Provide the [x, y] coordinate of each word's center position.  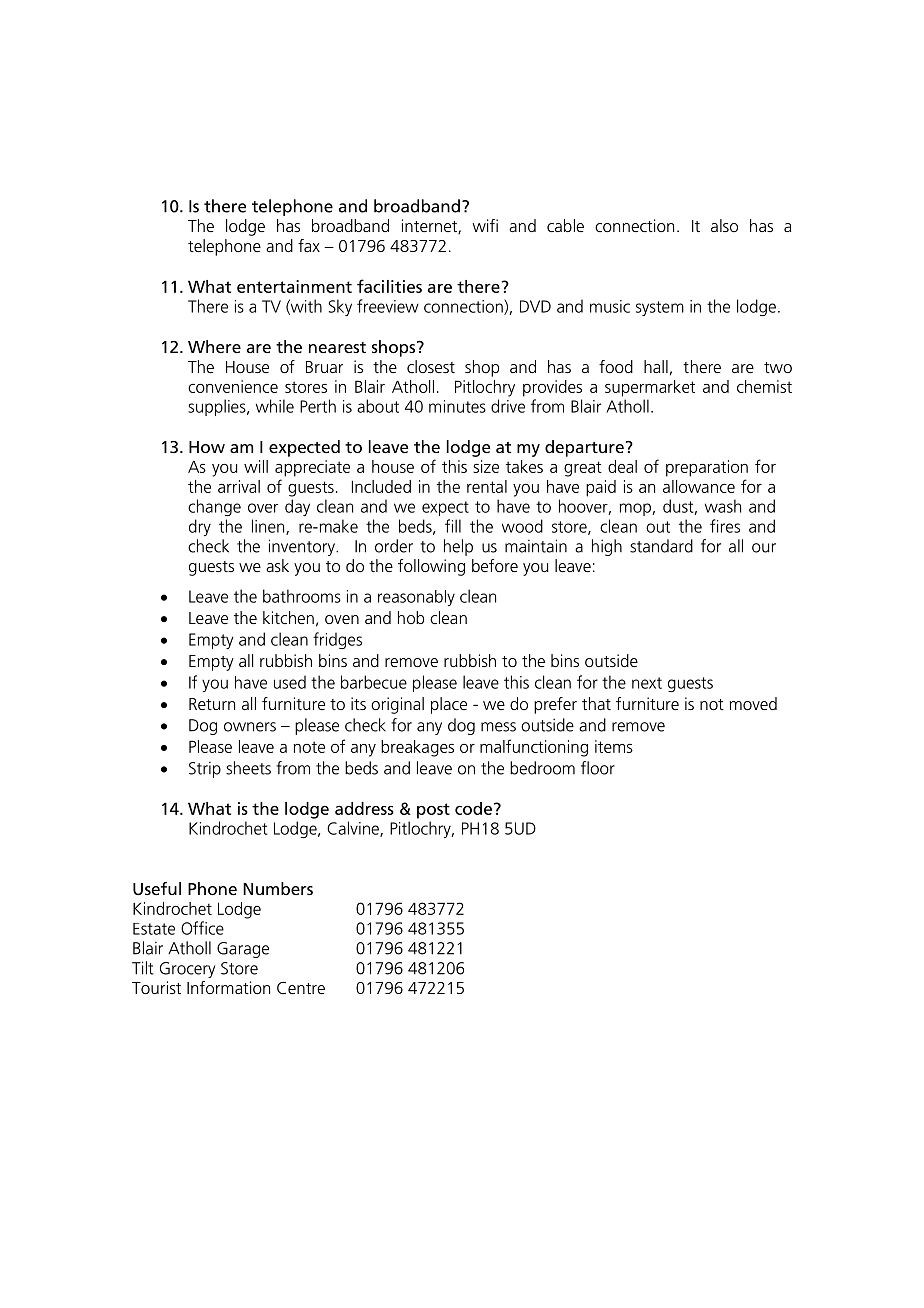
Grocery [187, 970]
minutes [457, 406]
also [724, 225]
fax [309, 245]
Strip [205, 770]
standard [661, 546]
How [207, 447]
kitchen [288, 617]
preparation [707, 468]
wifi [485, 225]
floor [598, 768]
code [473, 808]
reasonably [416, 598]
